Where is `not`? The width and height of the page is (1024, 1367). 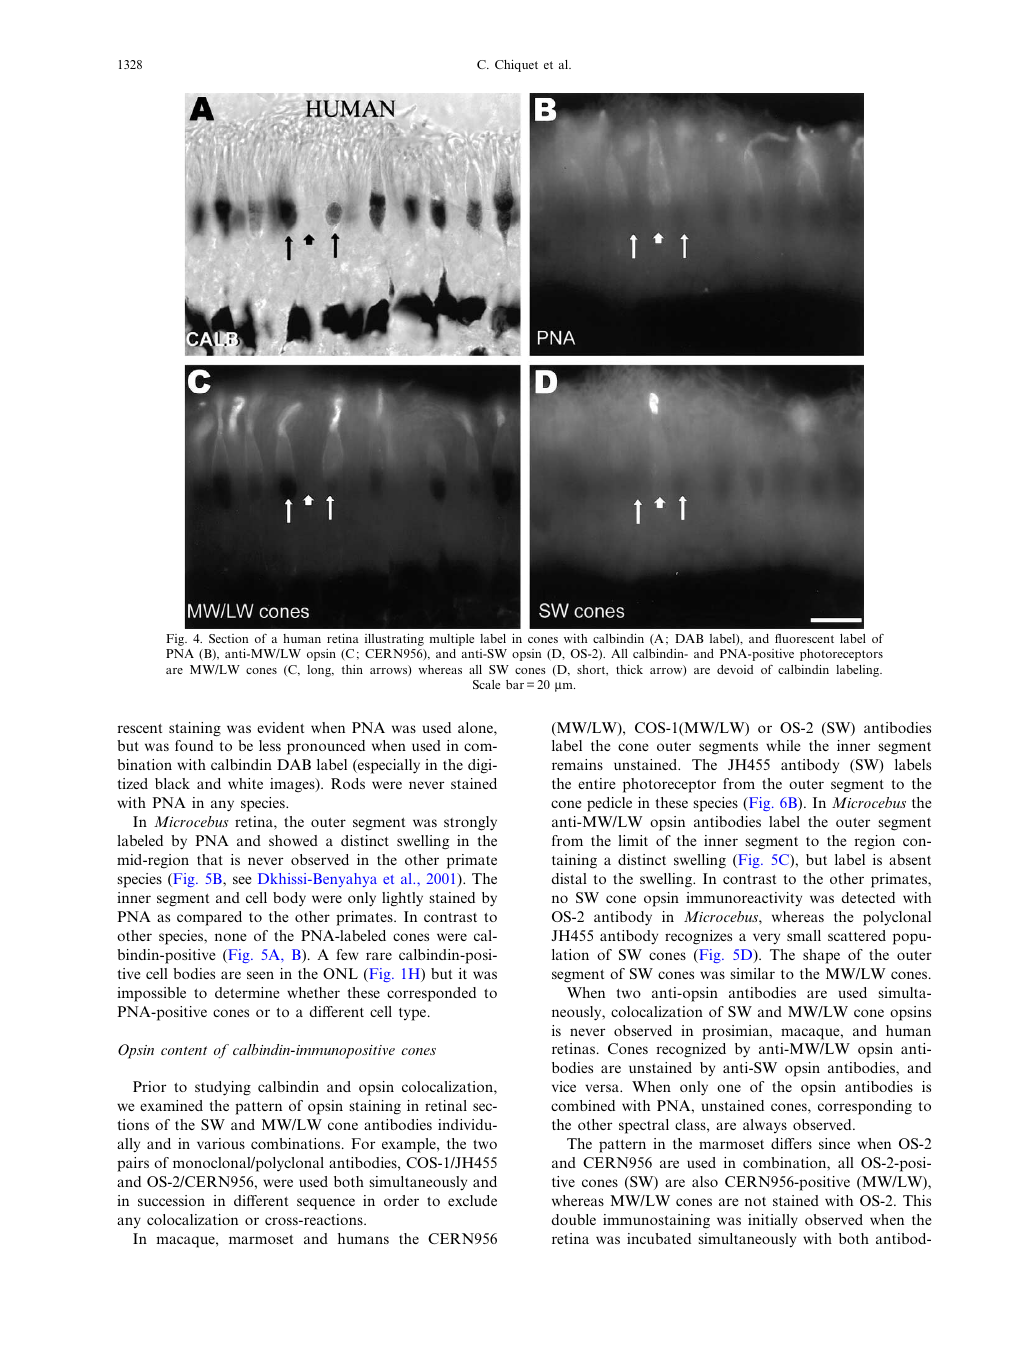 not is located at coordinates (755, 1201).
